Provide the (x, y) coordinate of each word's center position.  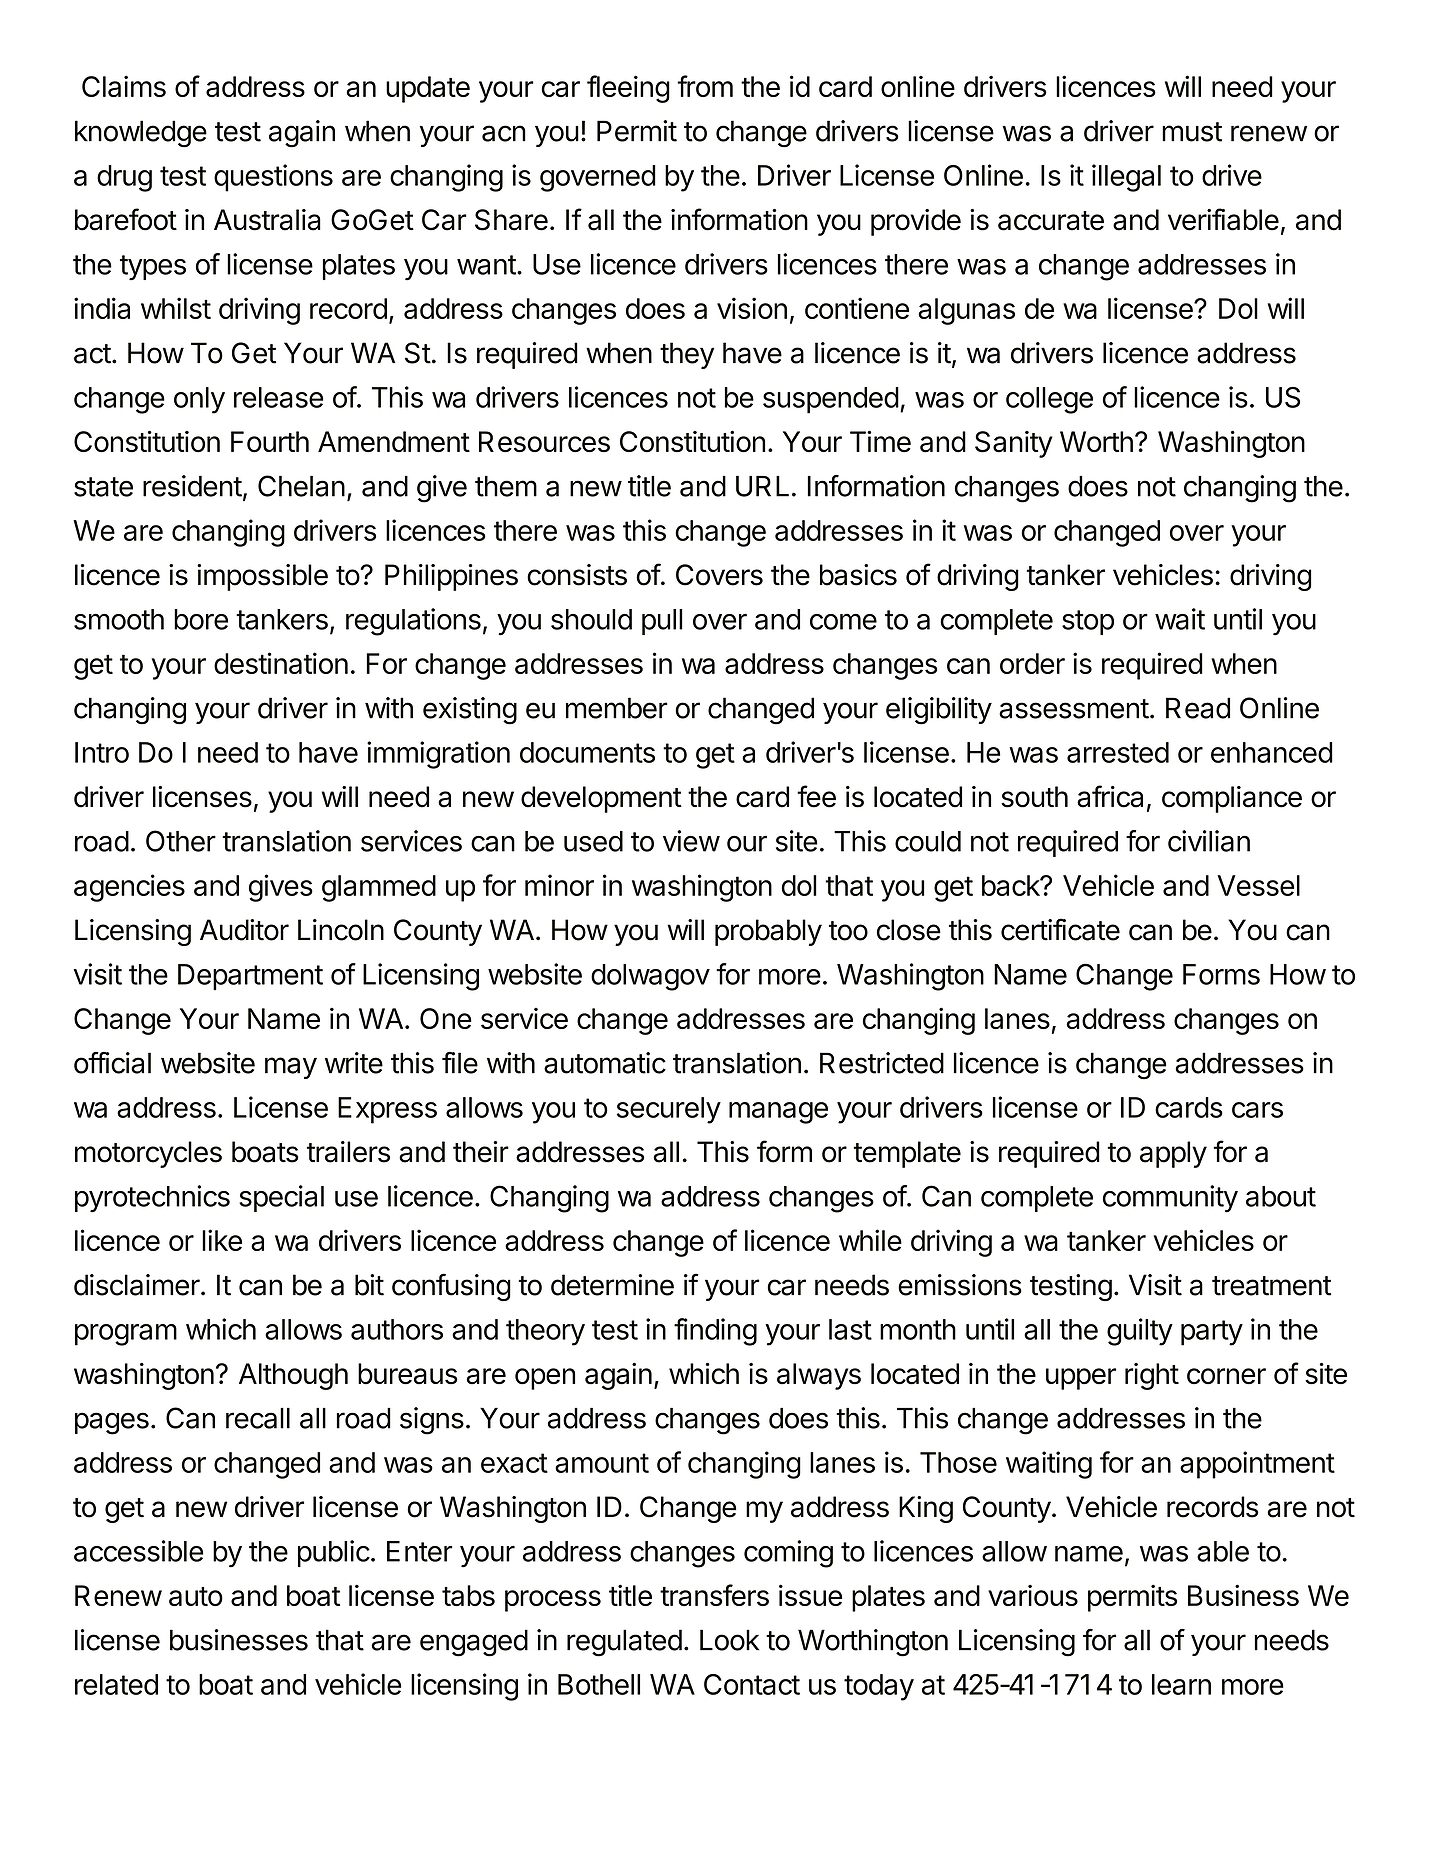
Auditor (244, 930)
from (705, 86)
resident (192, 486)
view (691, 841)
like (222, 1240)
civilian (1209, 841)
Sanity (1014, 444)
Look (729, 1640)
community (1170, 1199)
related (116, 1684)
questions (273, 178)
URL (762, 486)
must (1192, 132)
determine (612, 1285)
